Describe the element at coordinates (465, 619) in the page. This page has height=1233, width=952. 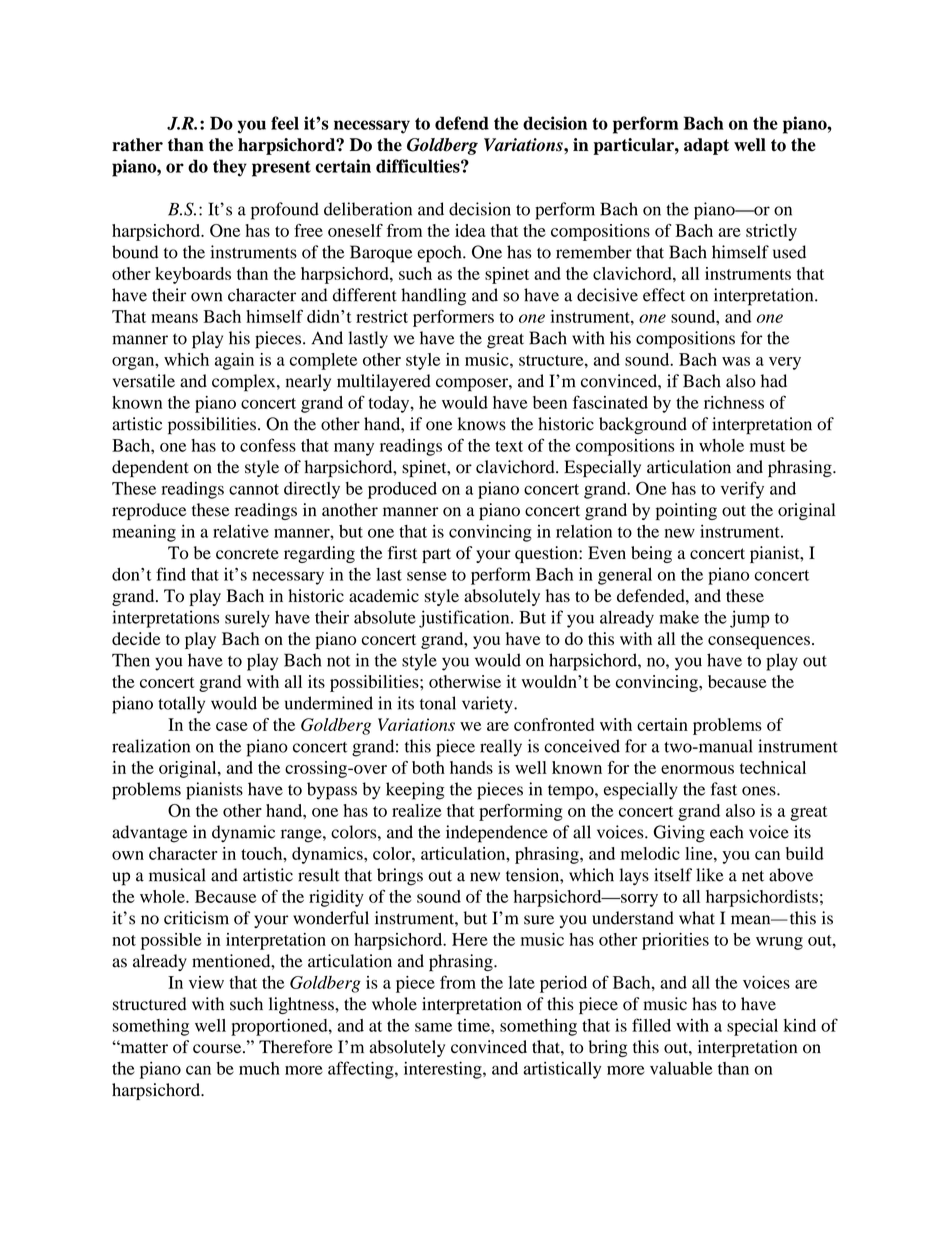
I see `justification` at that location.
